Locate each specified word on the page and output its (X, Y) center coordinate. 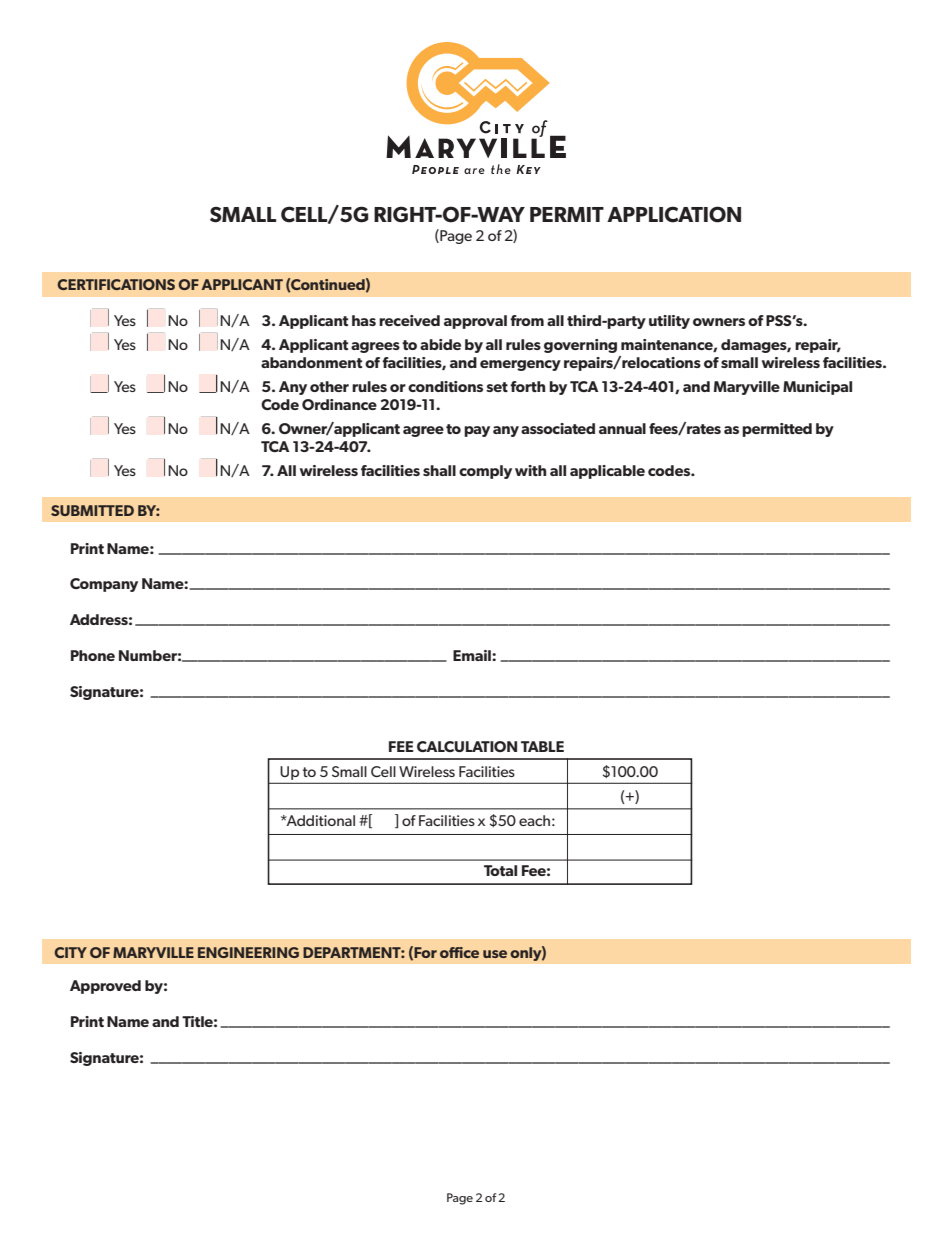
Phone (93, 655)
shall (439, 470)
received (409, 320)
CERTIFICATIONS (116, 284)
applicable (607, 472)
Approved (105, 987)
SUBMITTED (92, 510)
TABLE (542, 746)
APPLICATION (674, 214)
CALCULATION (467, 746)
